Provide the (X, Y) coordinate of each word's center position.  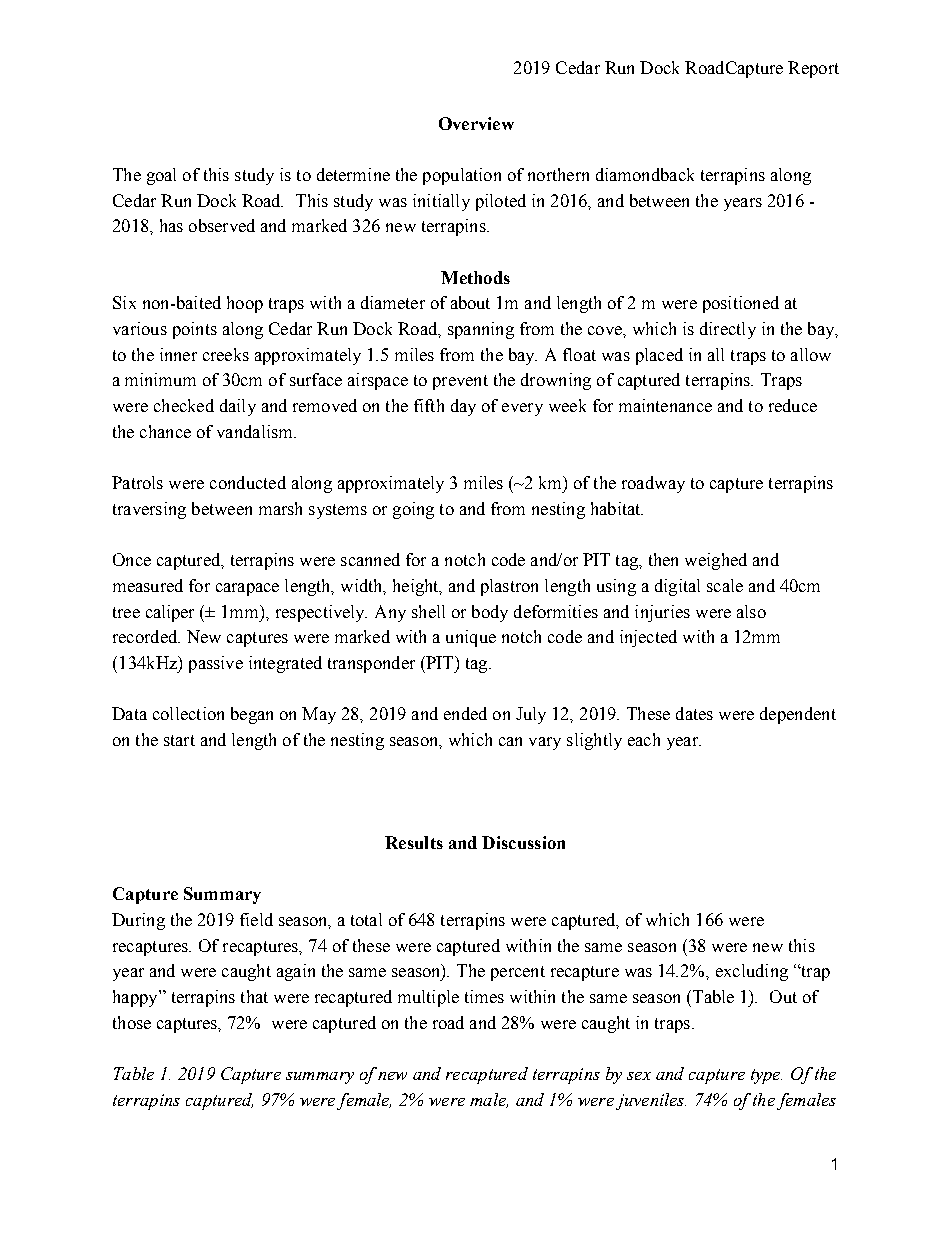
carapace (247, 589)
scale (725, 585)
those (132, 1022)
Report (813, 69)
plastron (509, 587)
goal (161, 176)
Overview (476, 123)
